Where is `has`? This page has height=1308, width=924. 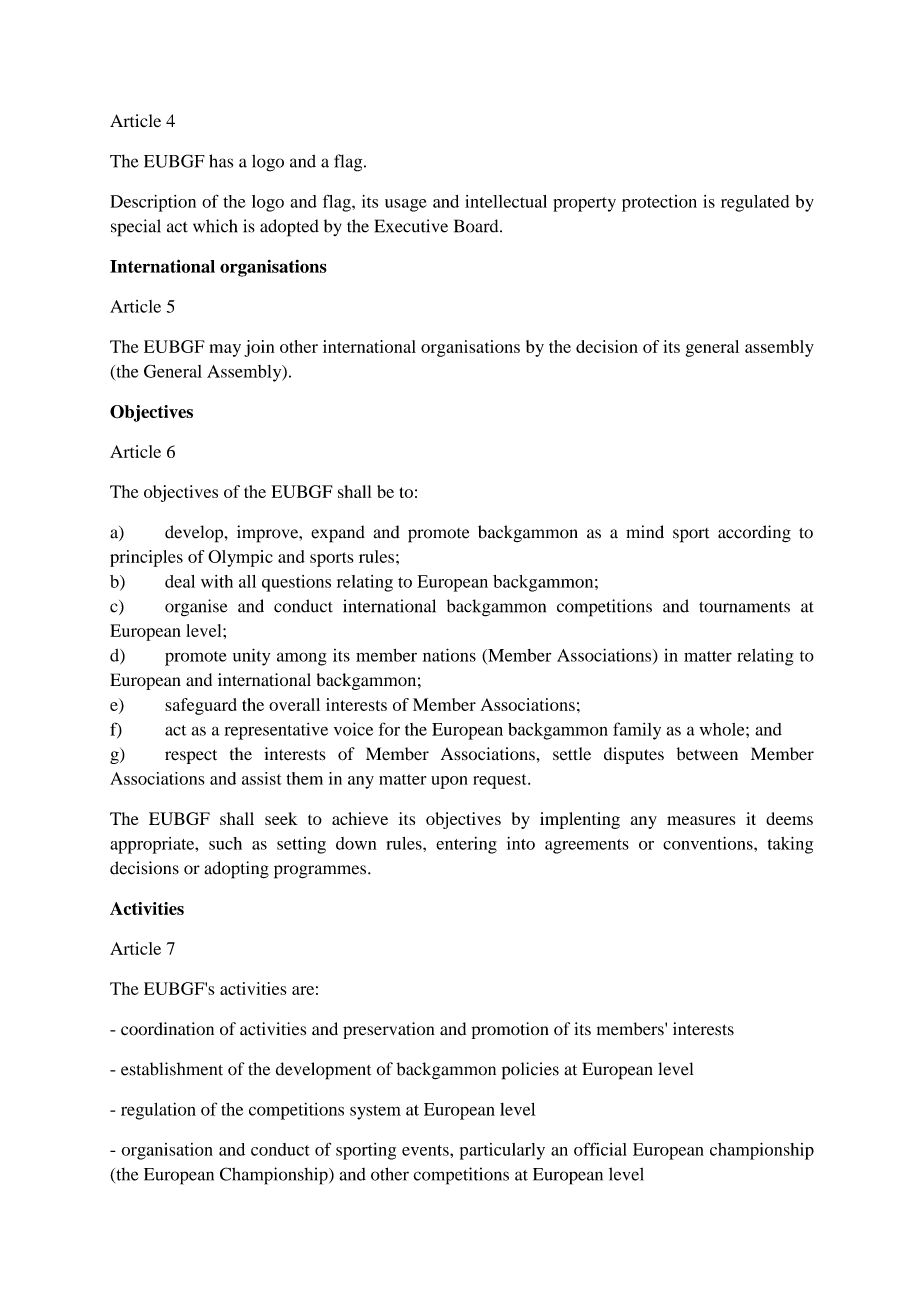 has is located at coordinates (221, 161).
